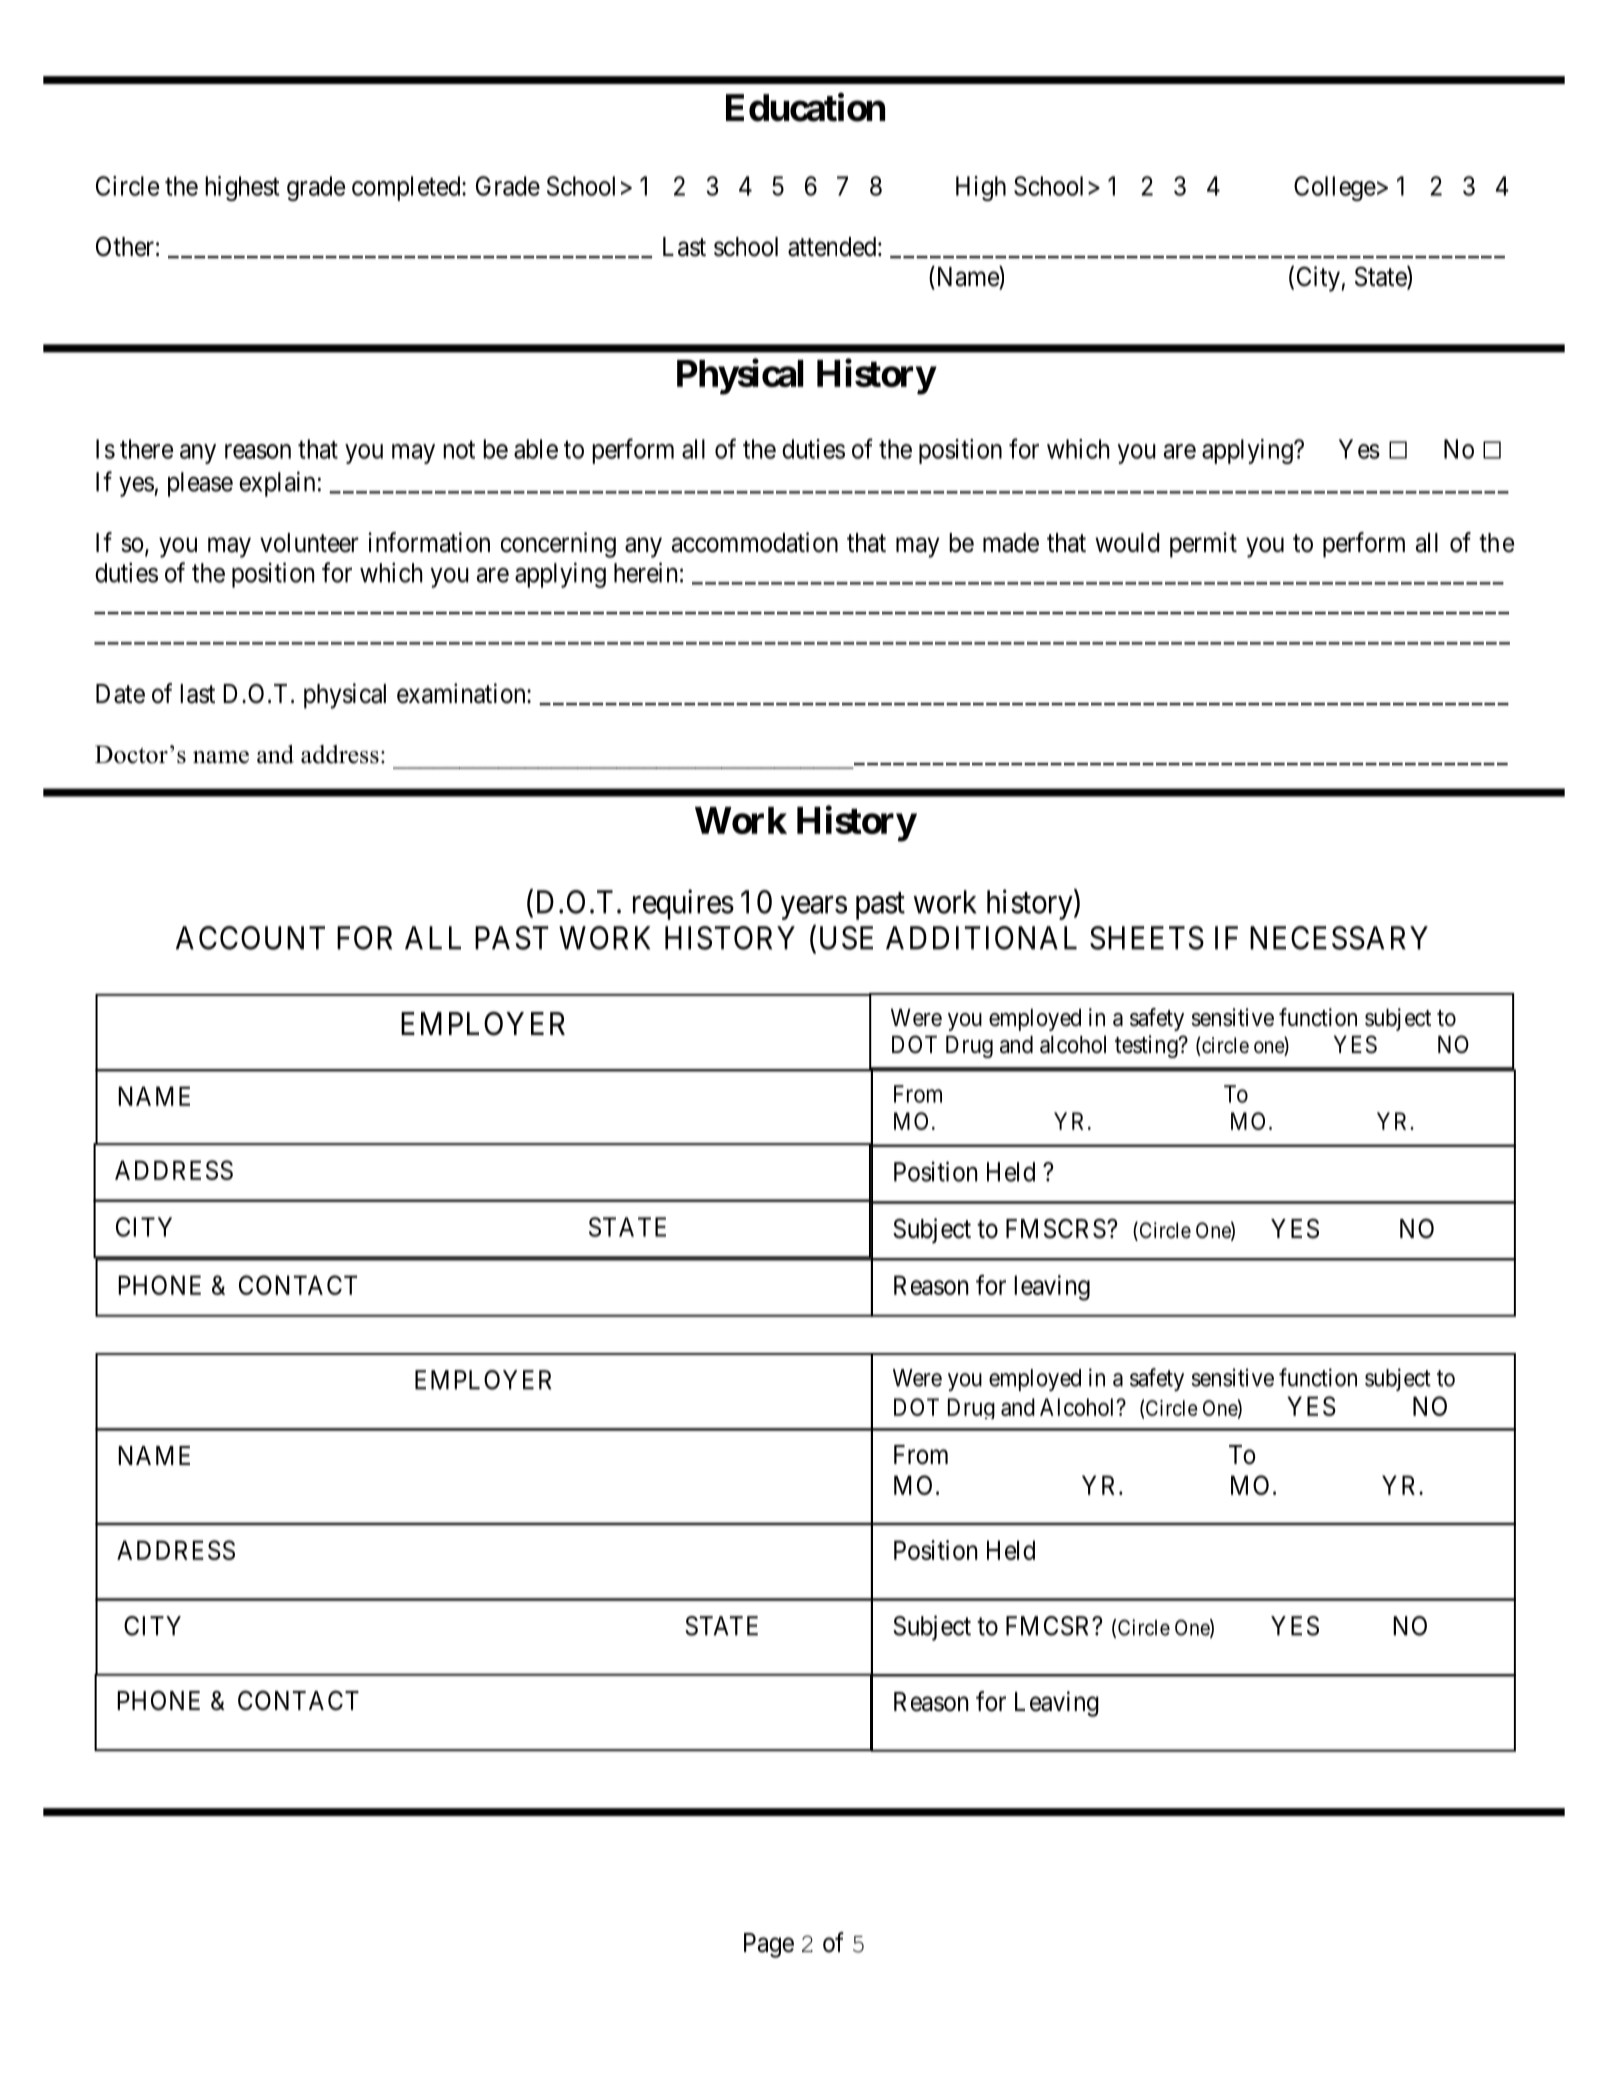 This screenshot has width=1608, height=2080. Describe the element at coordinates (1335, 188) in the screenshot. I see `College` at that location.
